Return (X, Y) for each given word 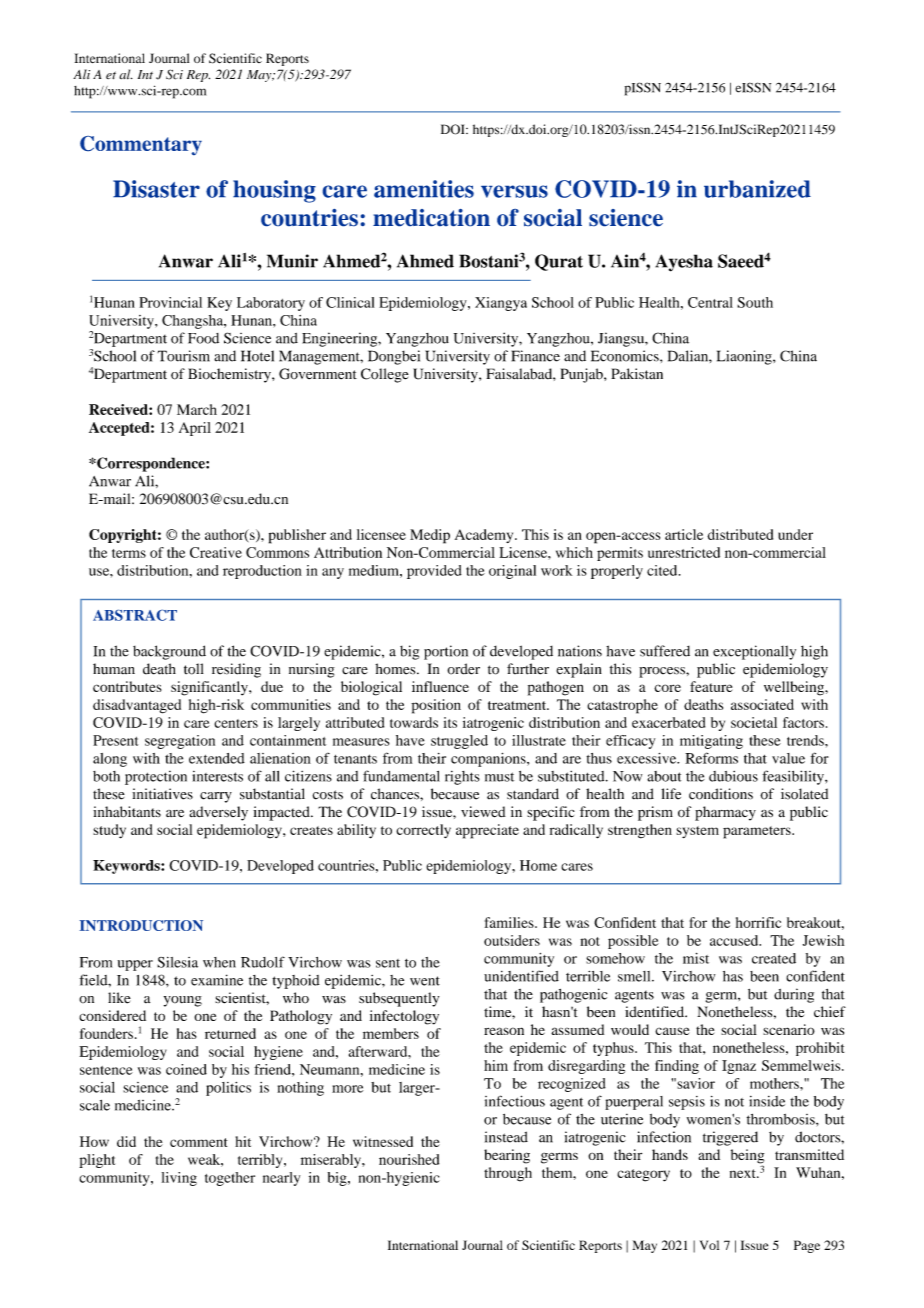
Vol (709, 1245)
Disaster (156, 189)
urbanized (757, 189)
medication (431, 217)
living (179, 1179)
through (508, 1174)
